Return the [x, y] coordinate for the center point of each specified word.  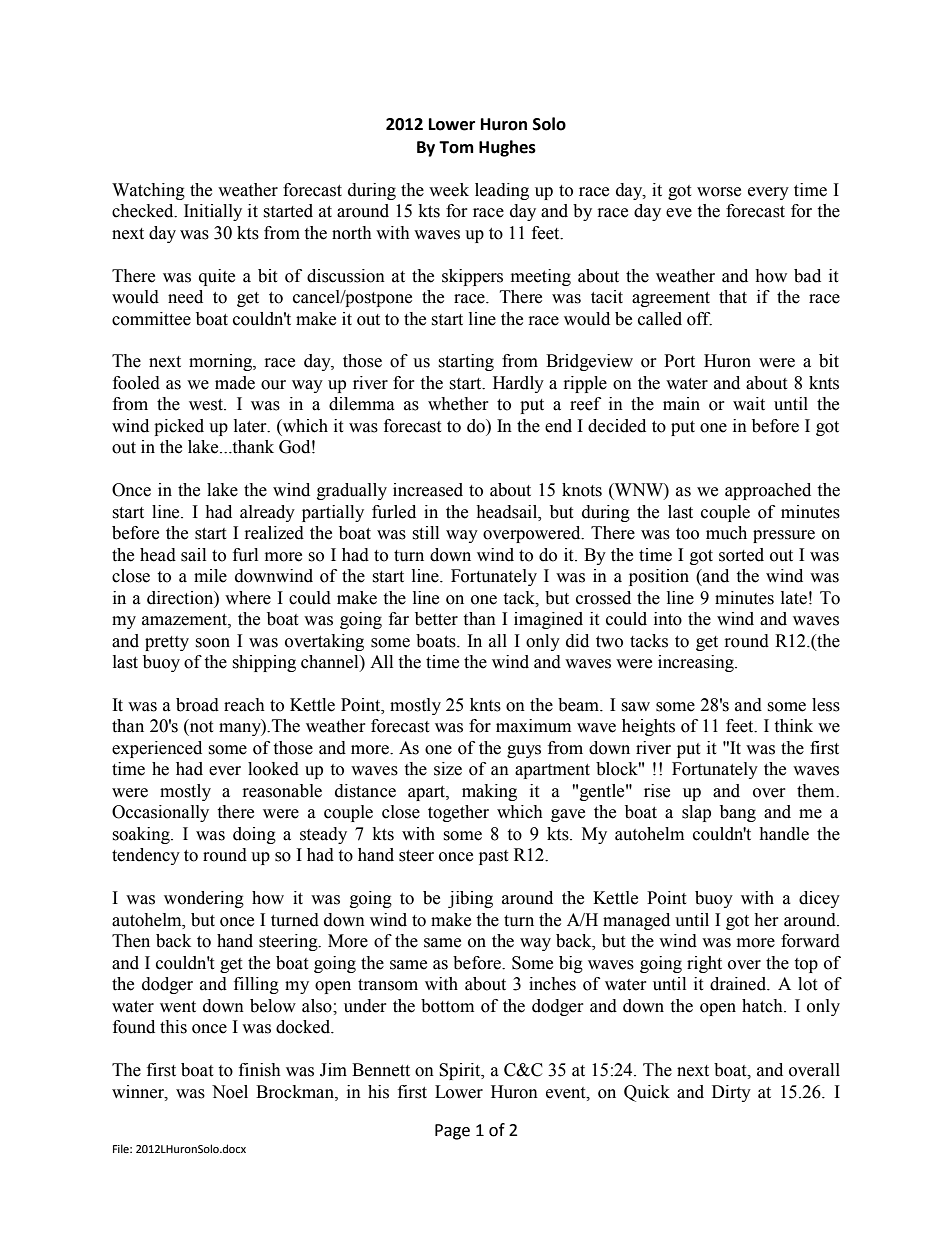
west [207, 405]
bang [738, 813]
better [436, 619]
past [493, 857]
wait [749, 404]
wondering [204, 899]
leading [502, 191]
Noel [230, 1092]
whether [458, 404]
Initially [213, 212]
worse [719, 192]
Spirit [461, 1071]
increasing [697, 663]
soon [212, 643]
